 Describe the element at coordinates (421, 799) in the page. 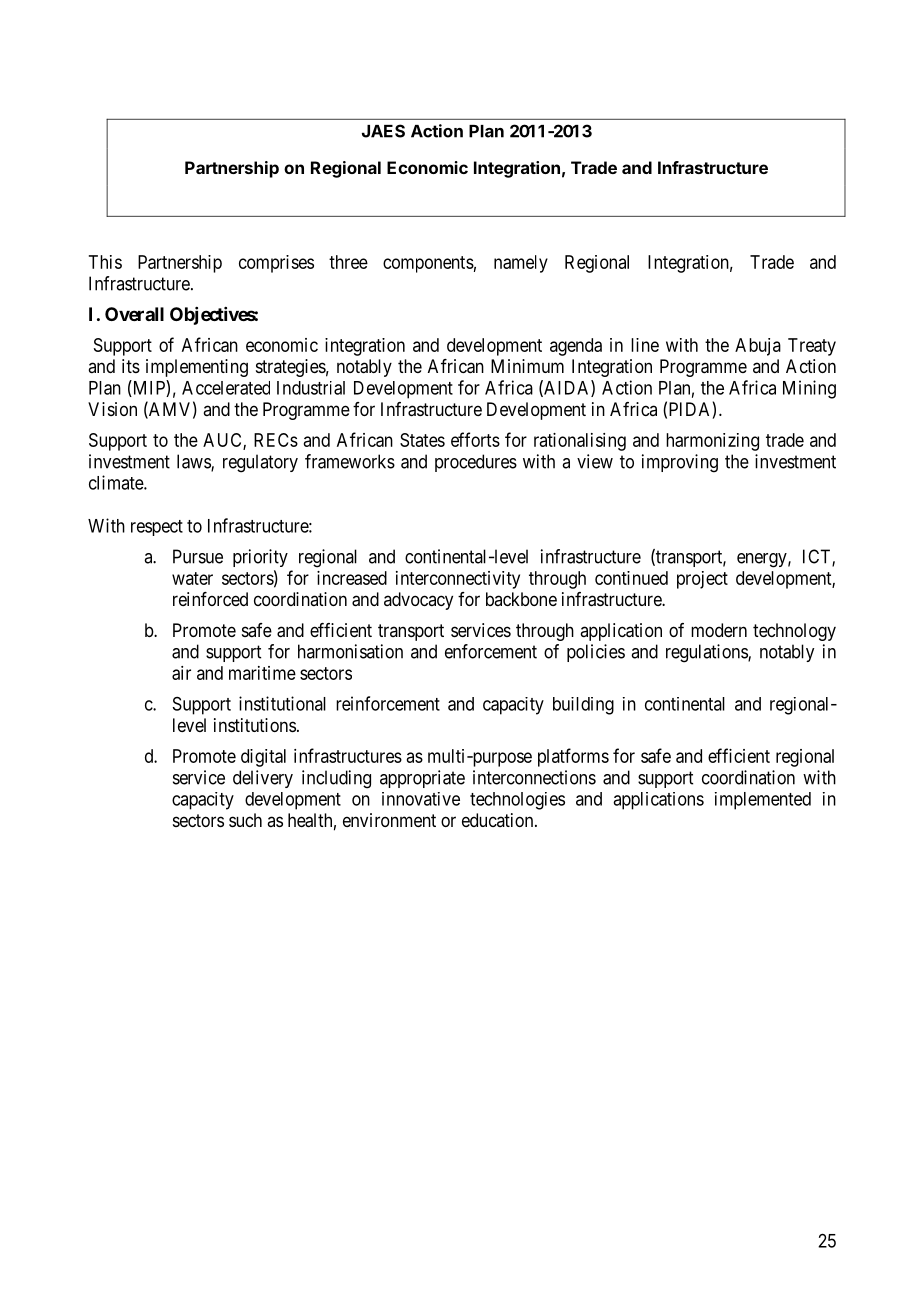

I see `innovative` at that location.
